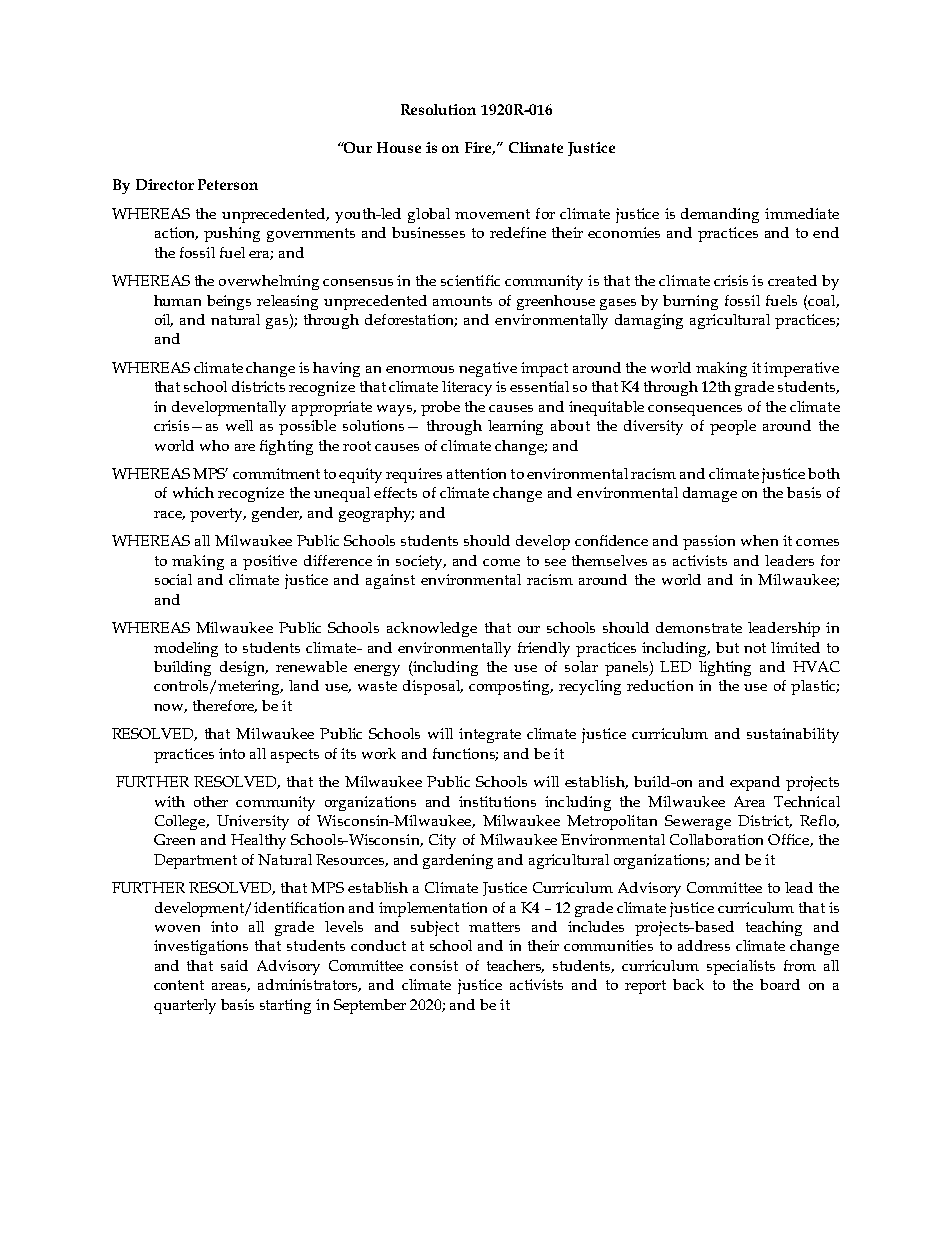 The height and width of the image is (1233, 952). Describe the element at coordinates (720, 215) in the image. I see `demanding` at that location.
